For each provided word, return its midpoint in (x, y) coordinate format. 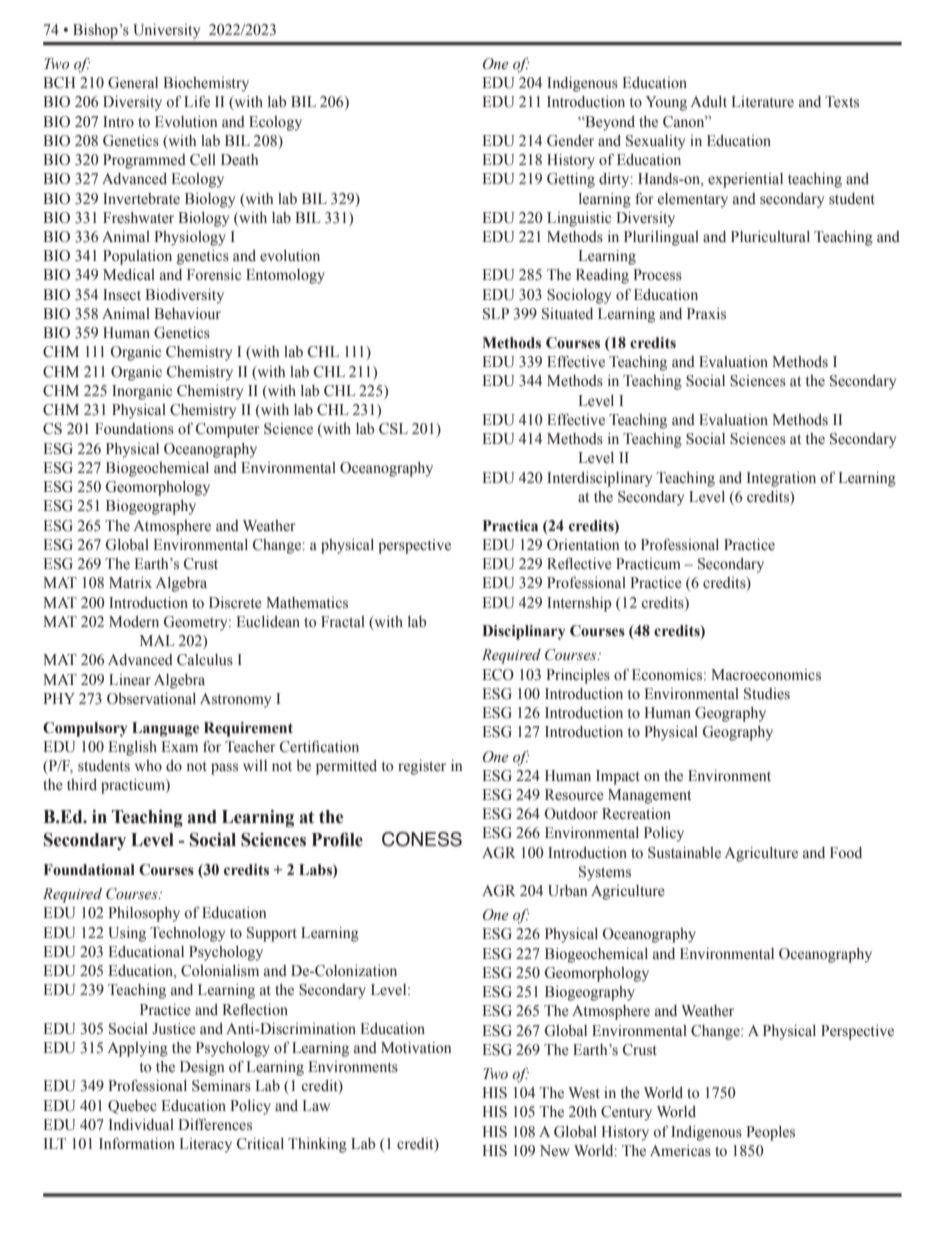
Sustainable (684, 853)
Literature (763, 102)
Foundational (89, 870)
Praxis (706, 314)
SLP (496, 314)
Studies (767, 694)
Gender (570, 141)
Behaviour (187, 314)
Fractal (343, 622)
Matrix (130, 582)
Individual (141, 1125)
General (133, 83)
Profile (337, 839)
